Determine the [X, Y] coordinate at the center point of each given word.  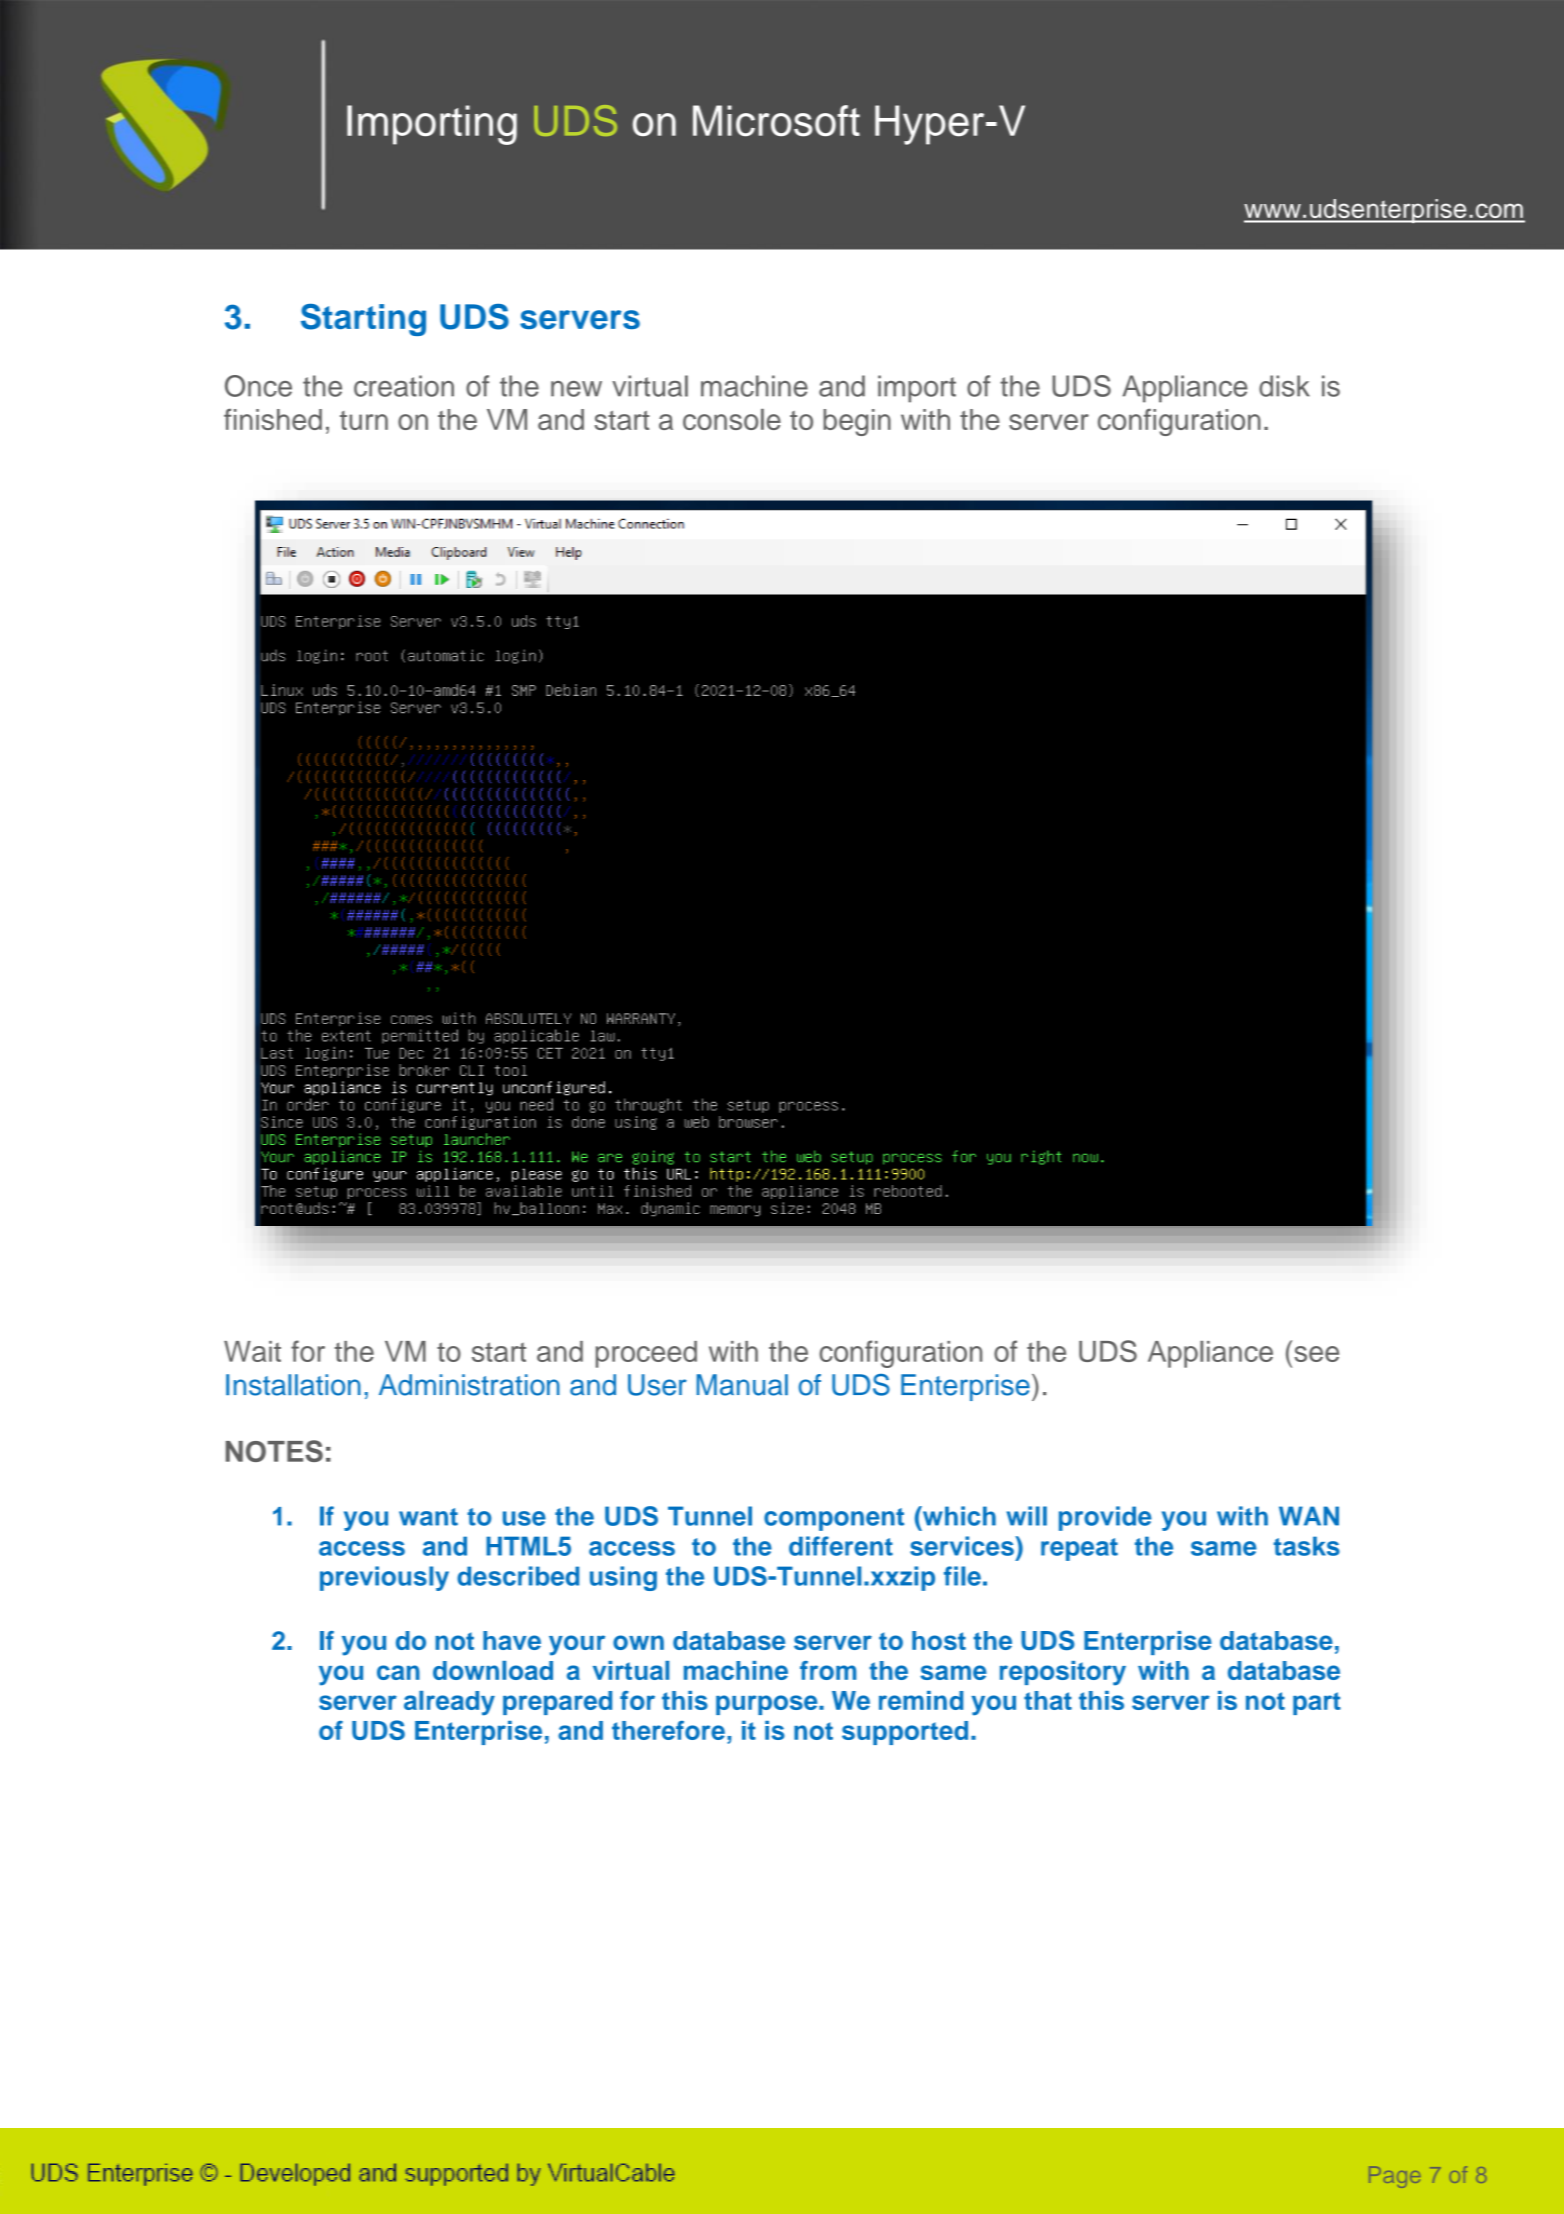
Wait [252, 1351]
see [1316, 1354]
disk [1284, 386]
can [398, 1672]
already [449, 1703]
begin [857, 422]
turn [364, 420]
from [828, 1670]
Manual [742, 1385]
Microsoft [776, 121]
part [1317, 1703]
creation [404, 386]
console [732, 419]
